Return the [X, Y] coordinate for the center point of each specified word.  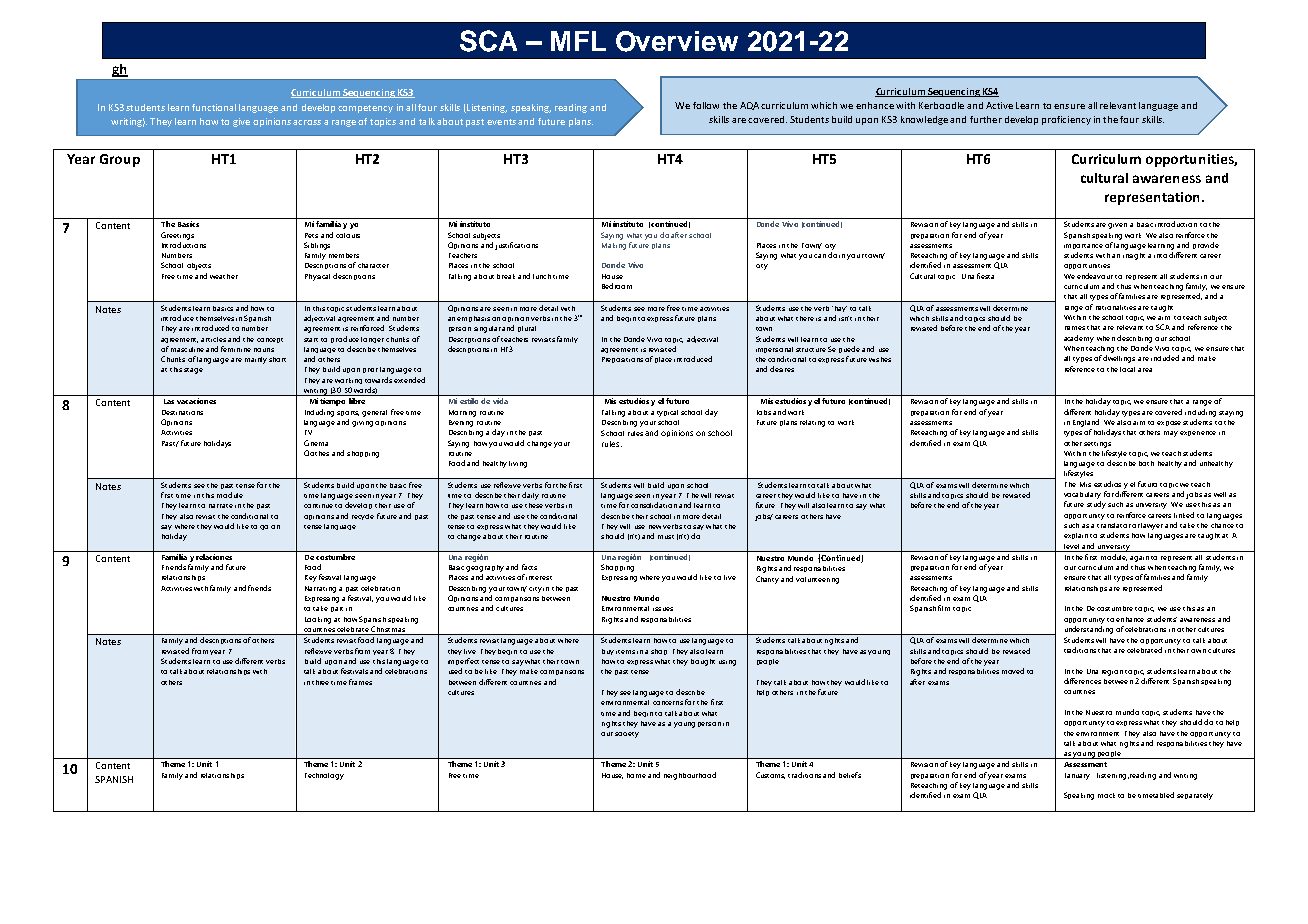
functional [214, 107]
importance [1083, 246]
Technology [324, 776]
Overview [677, 41]
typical [667, 413]
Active [999, 105]
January [1077, 776]
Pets [311, 235]
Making [614, 246]
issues [663, 609]
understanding [1089, 630]
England [1086, 423]
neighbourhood [690, 776]
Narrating [320, 589]
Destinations [182, 412]
